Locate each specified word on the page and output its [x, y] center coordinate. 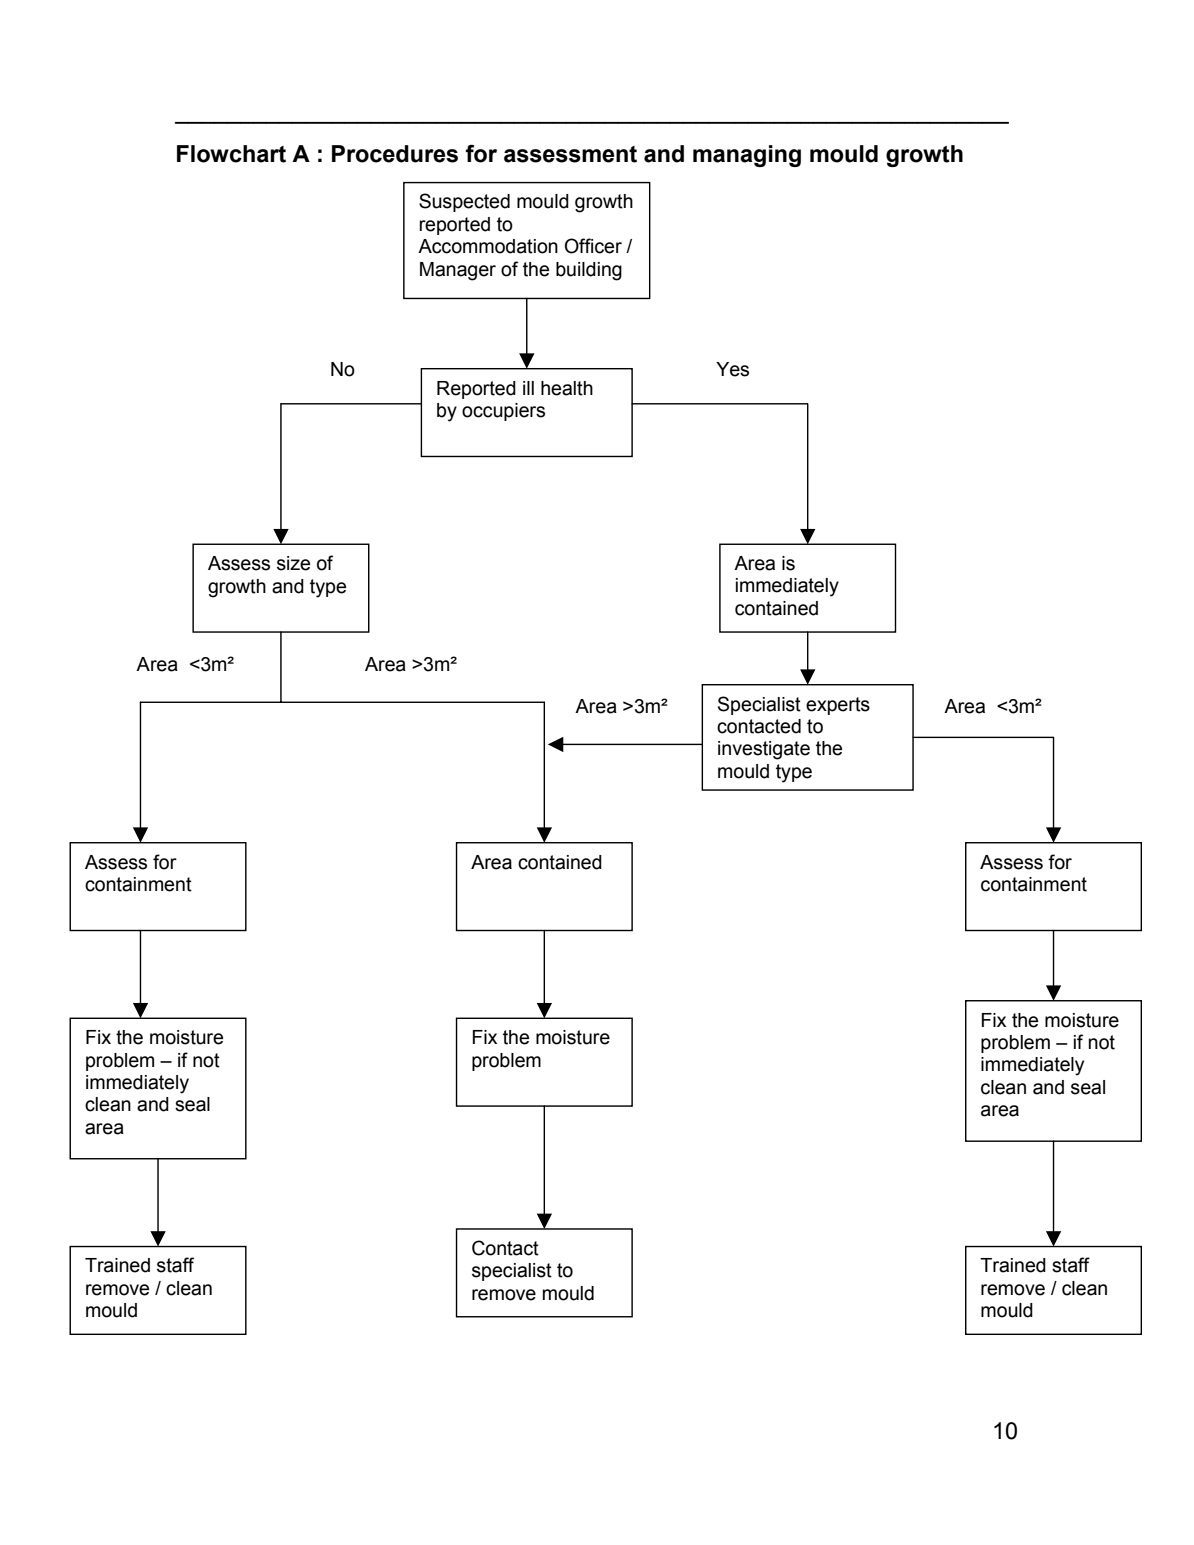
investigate [764, 750]
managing [747, 156]
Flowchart [231, 154]
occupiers [503, 412]
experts [838, 706]
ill [528, 388]
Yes [732, 369]
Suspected [464, 202]
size [293, 563]
